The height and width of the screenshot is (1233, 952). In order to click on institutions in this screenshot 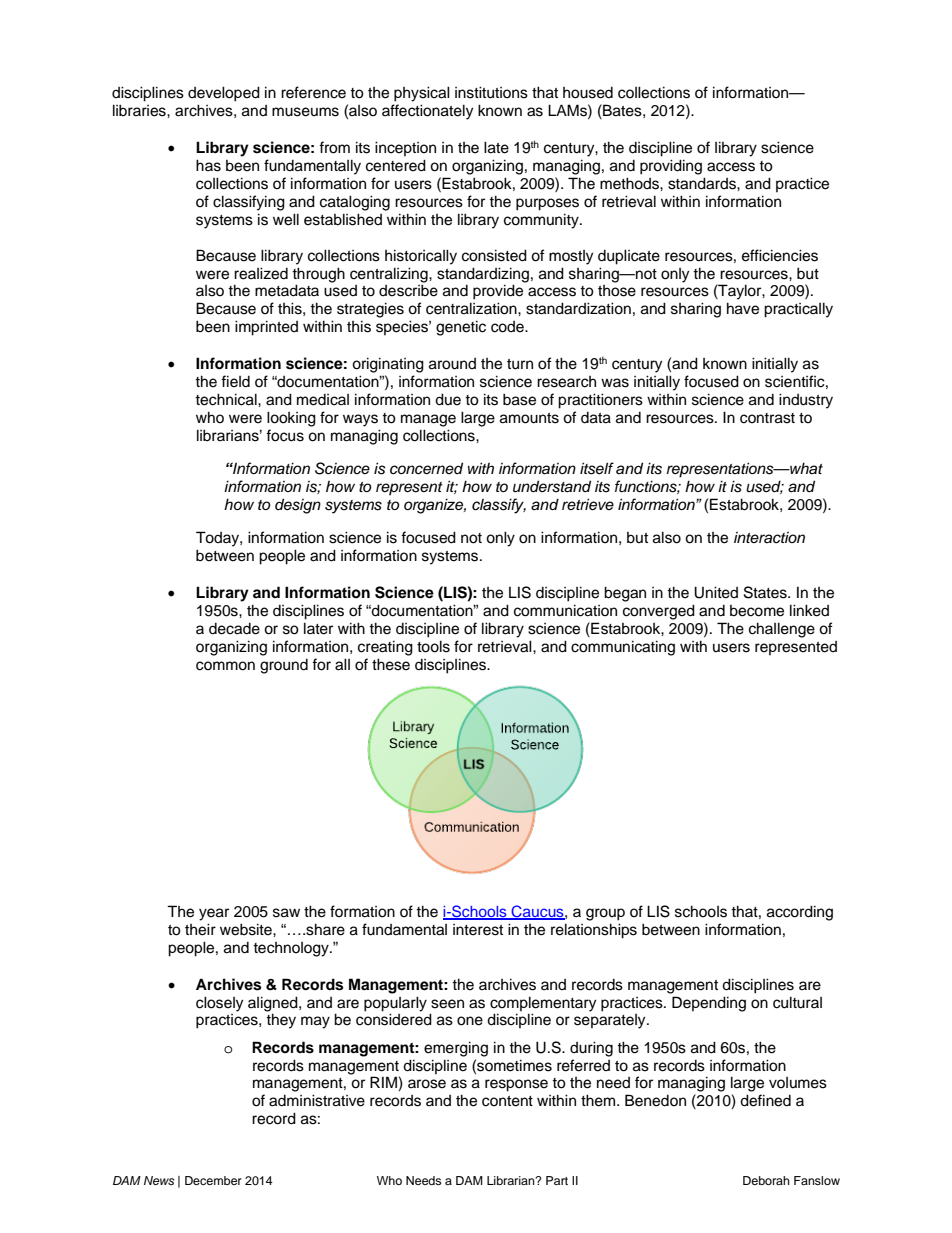, I will do `click(491, 92)`.
